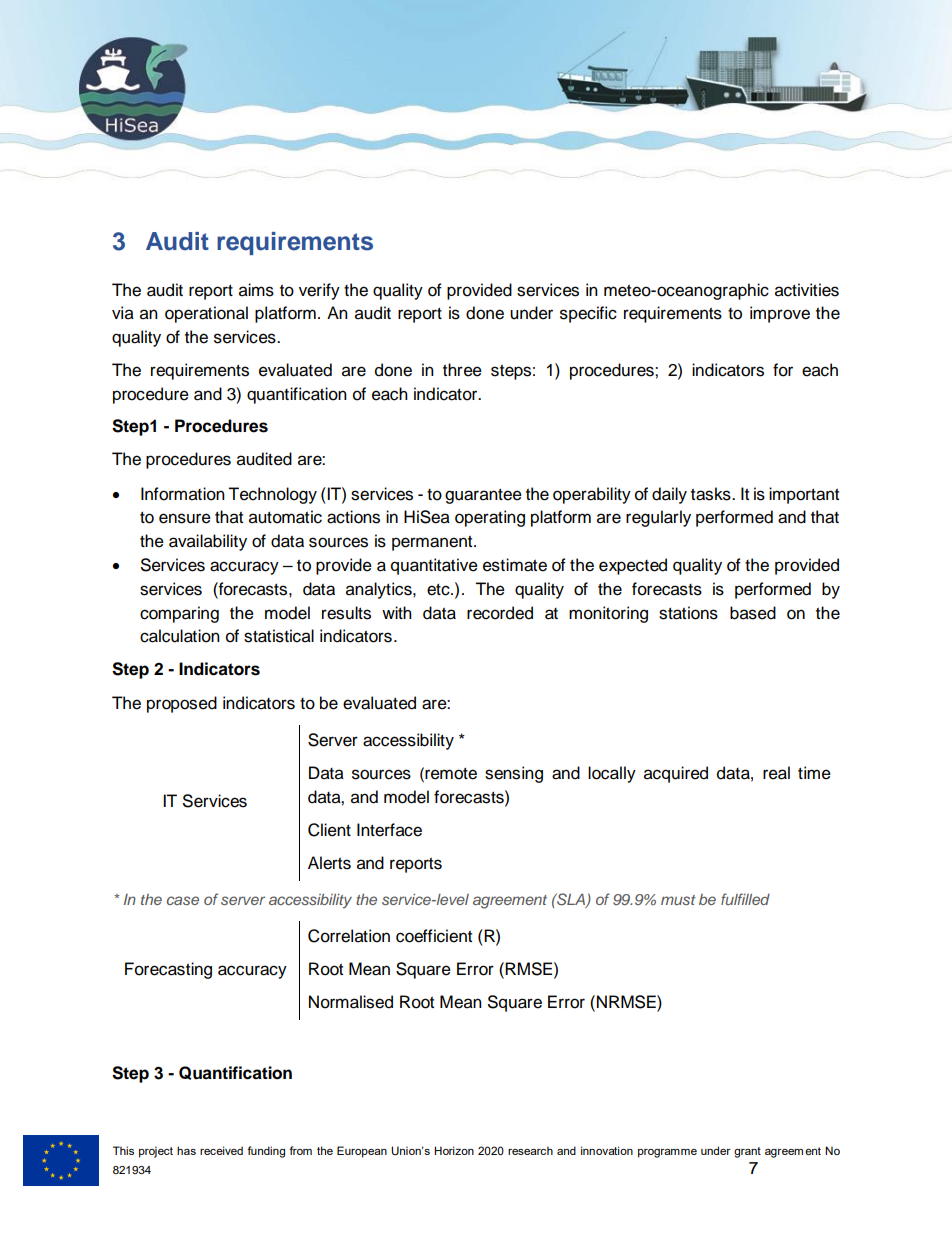 This screenshot has height=1233, width=952. I want to click on three, so click(462, 370).
